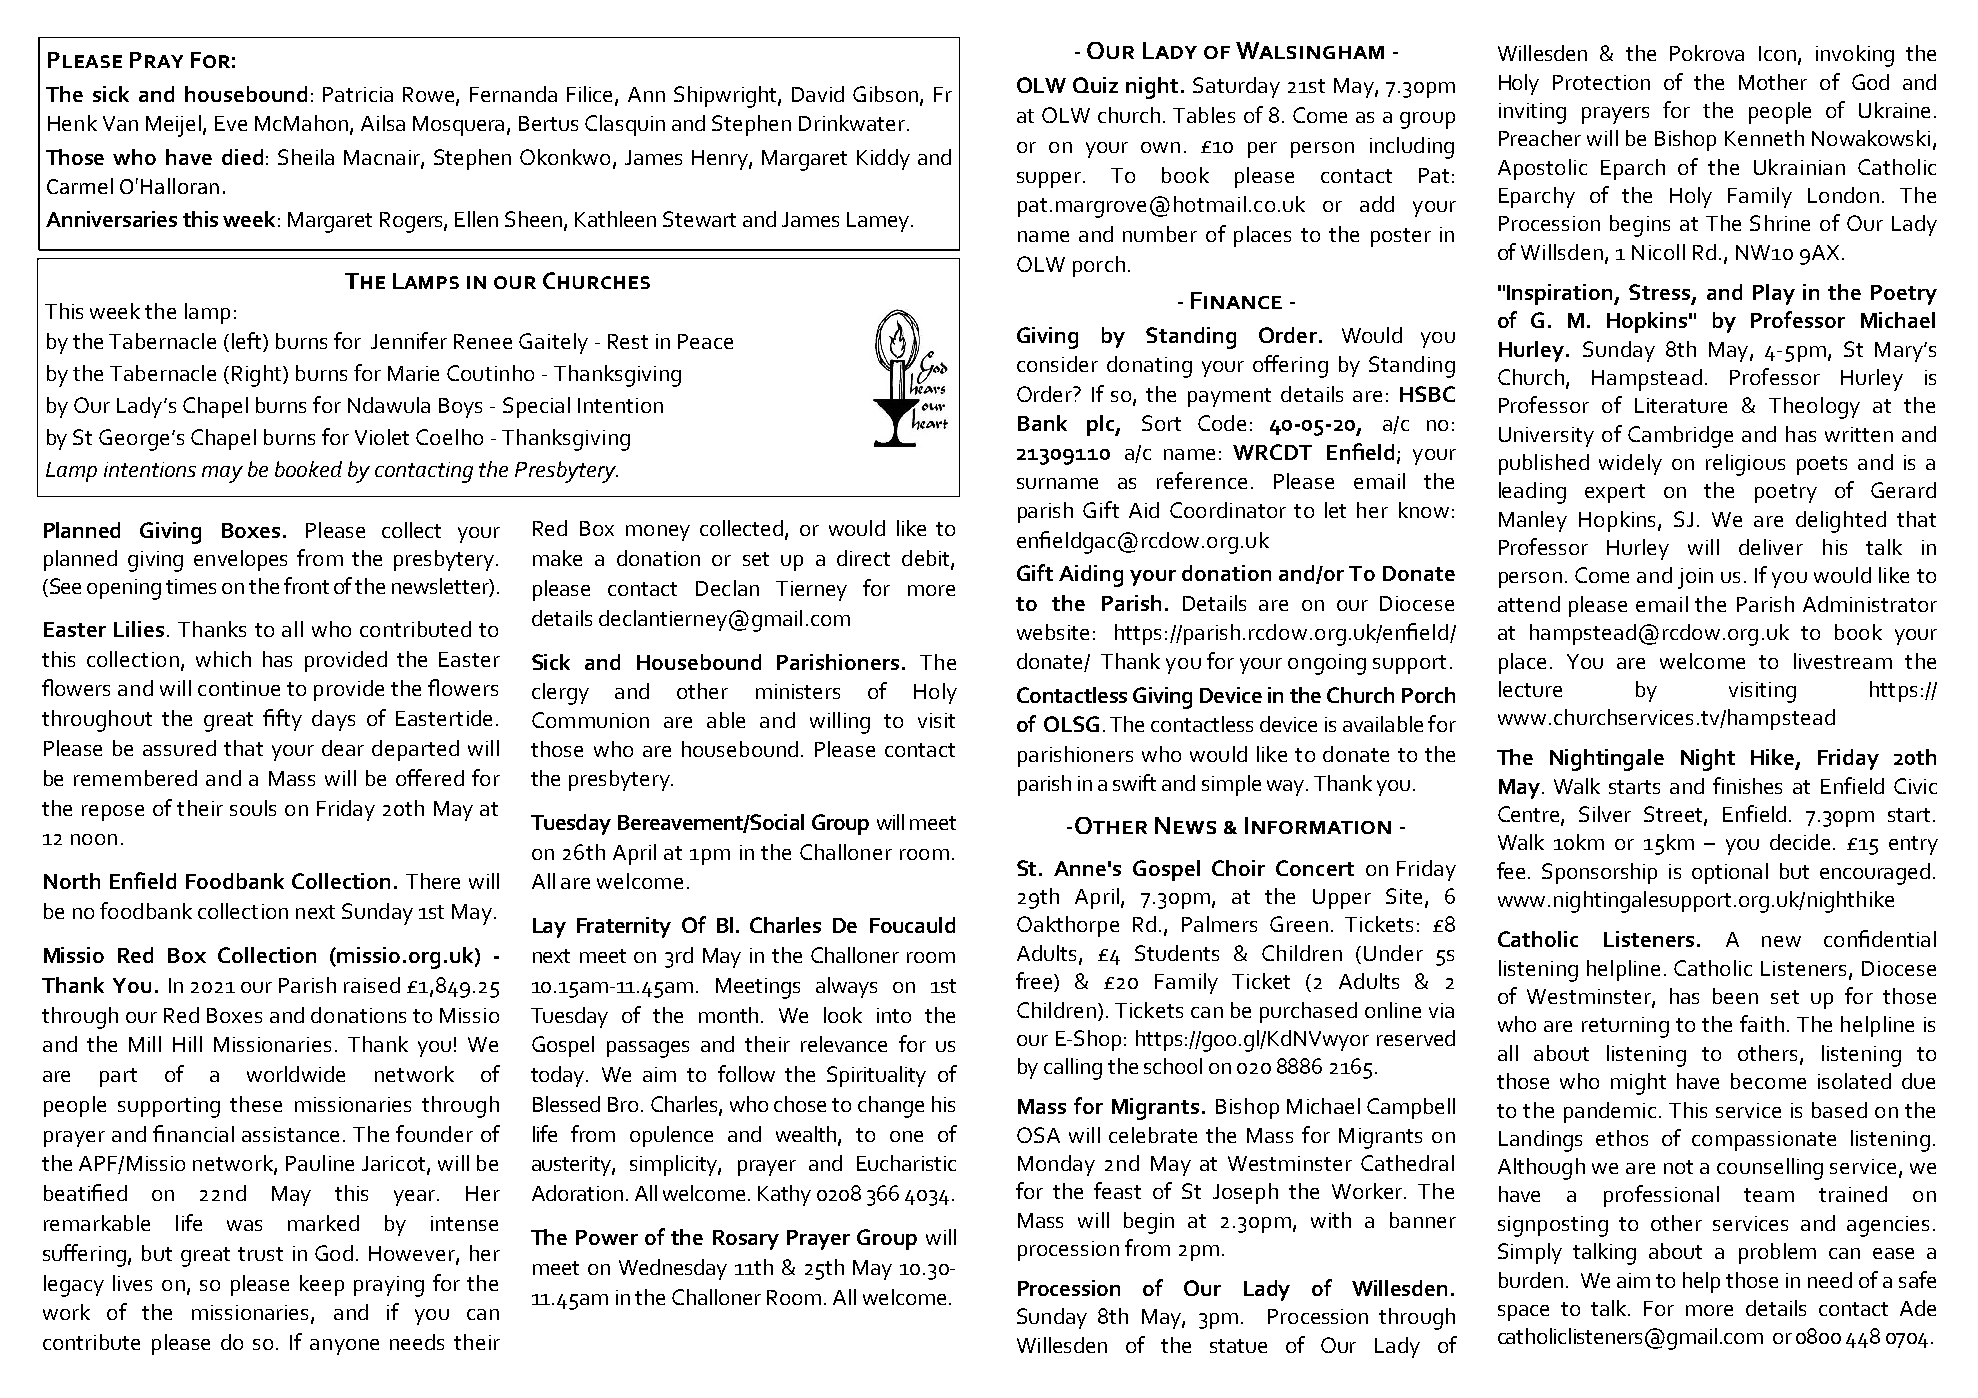 This page has height=1398, width=1978. I want to click on Protection, so click(1601, 82).
